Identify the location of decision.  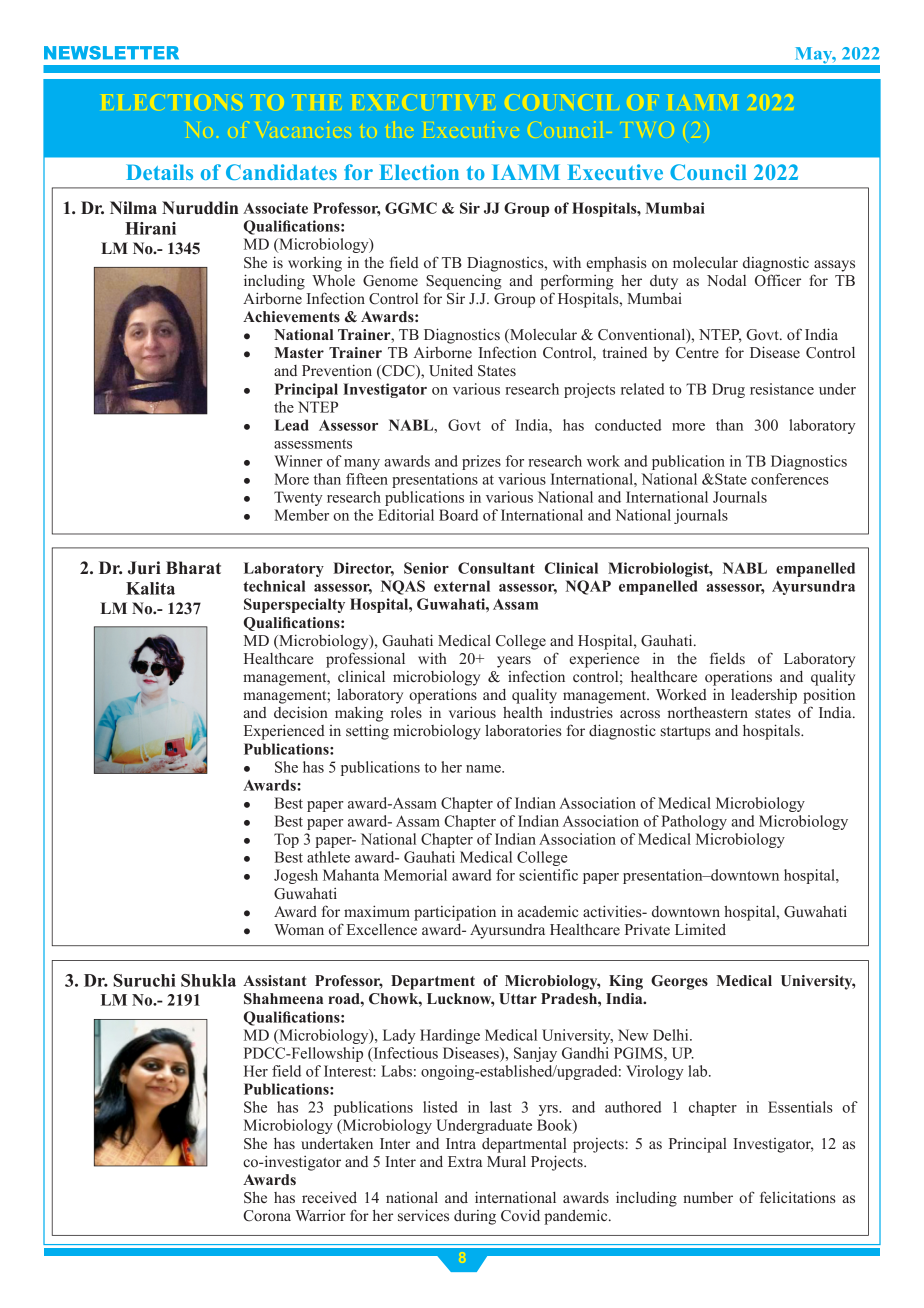
(301, 712).
